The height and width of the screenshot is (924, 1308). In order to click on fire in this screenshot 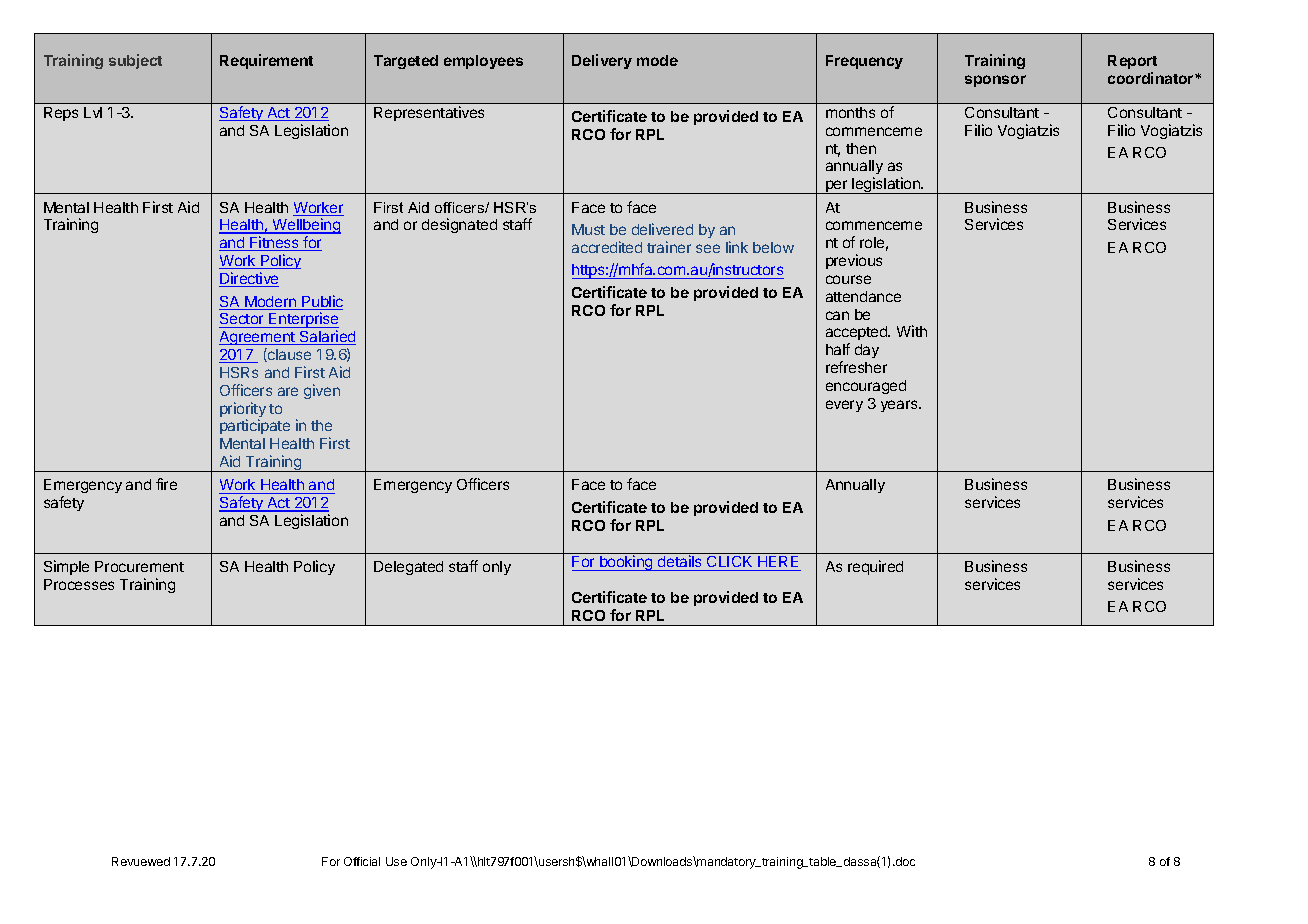, I will do `click(166, 484)`.
